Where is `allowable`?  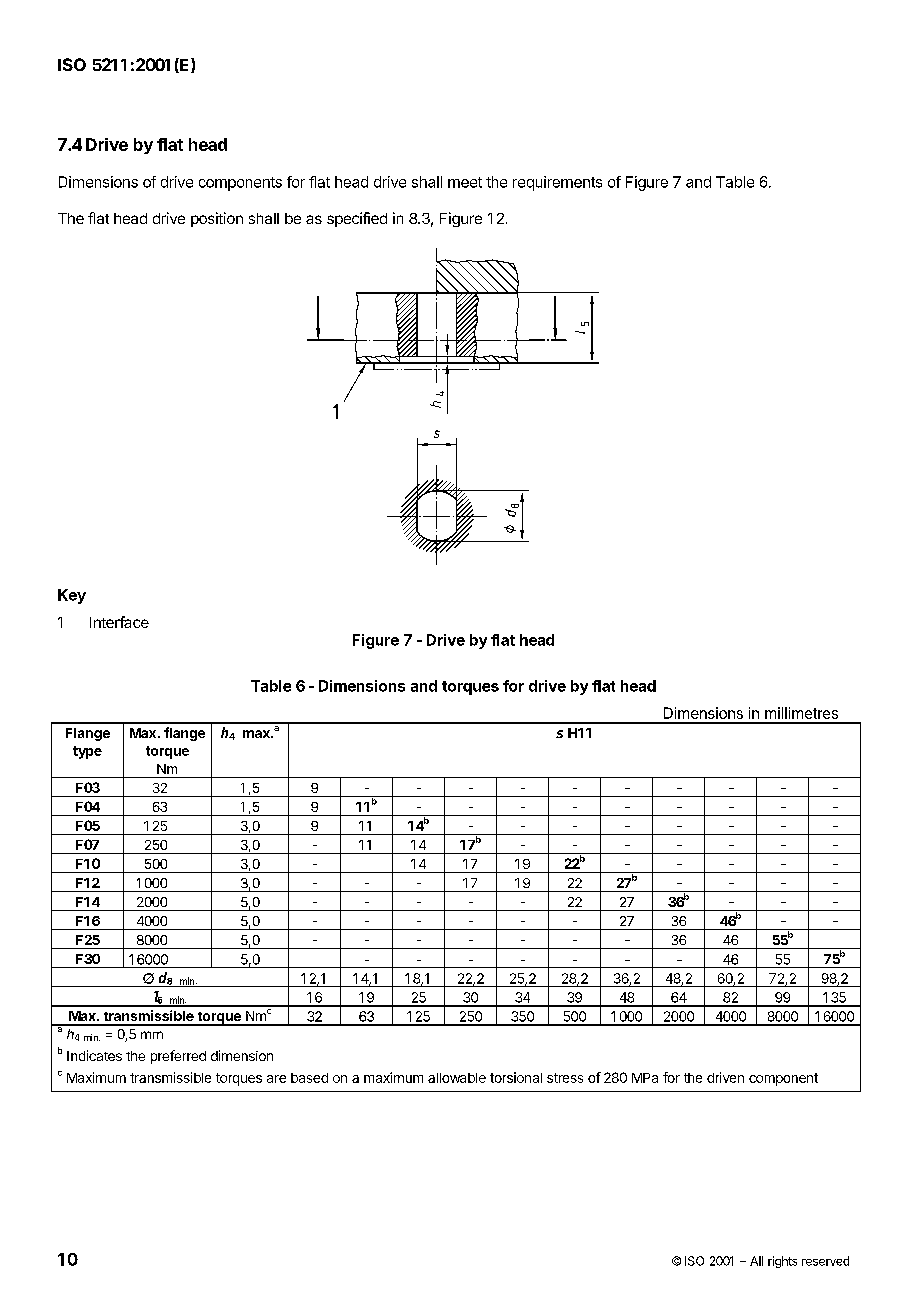 allowable is located at coordinates (457, 1078).
